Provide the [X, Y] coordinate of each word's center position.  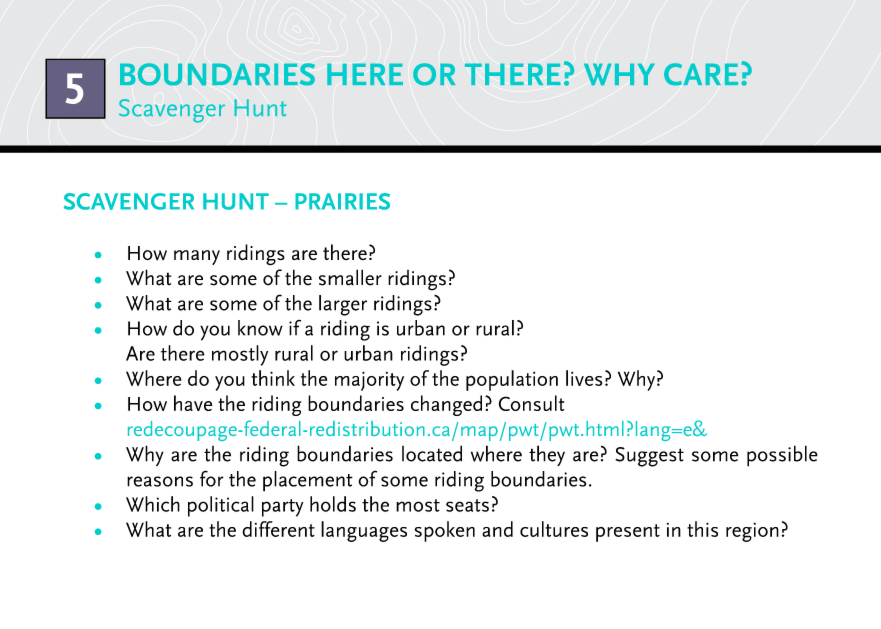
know [260, 328]
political [221, 506]
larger [343, 305]
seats [467, 505]
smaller [350, 277]
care [701, 74]
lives [584, 378]
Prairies [342, 201]
